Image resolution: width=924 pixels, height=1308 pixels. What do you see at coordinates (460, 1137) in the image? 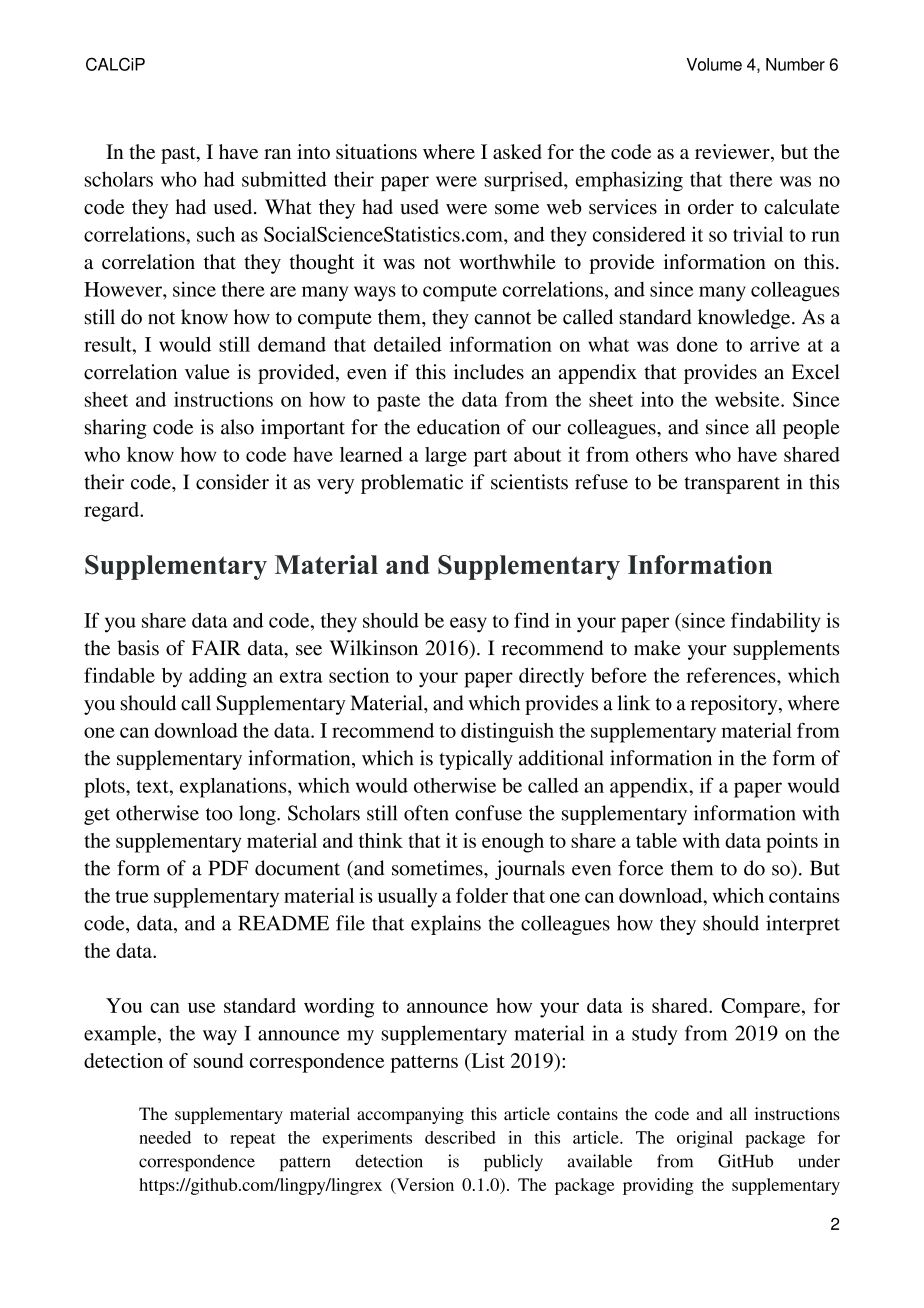
I see `described` at bounding box center [460, 1137].
